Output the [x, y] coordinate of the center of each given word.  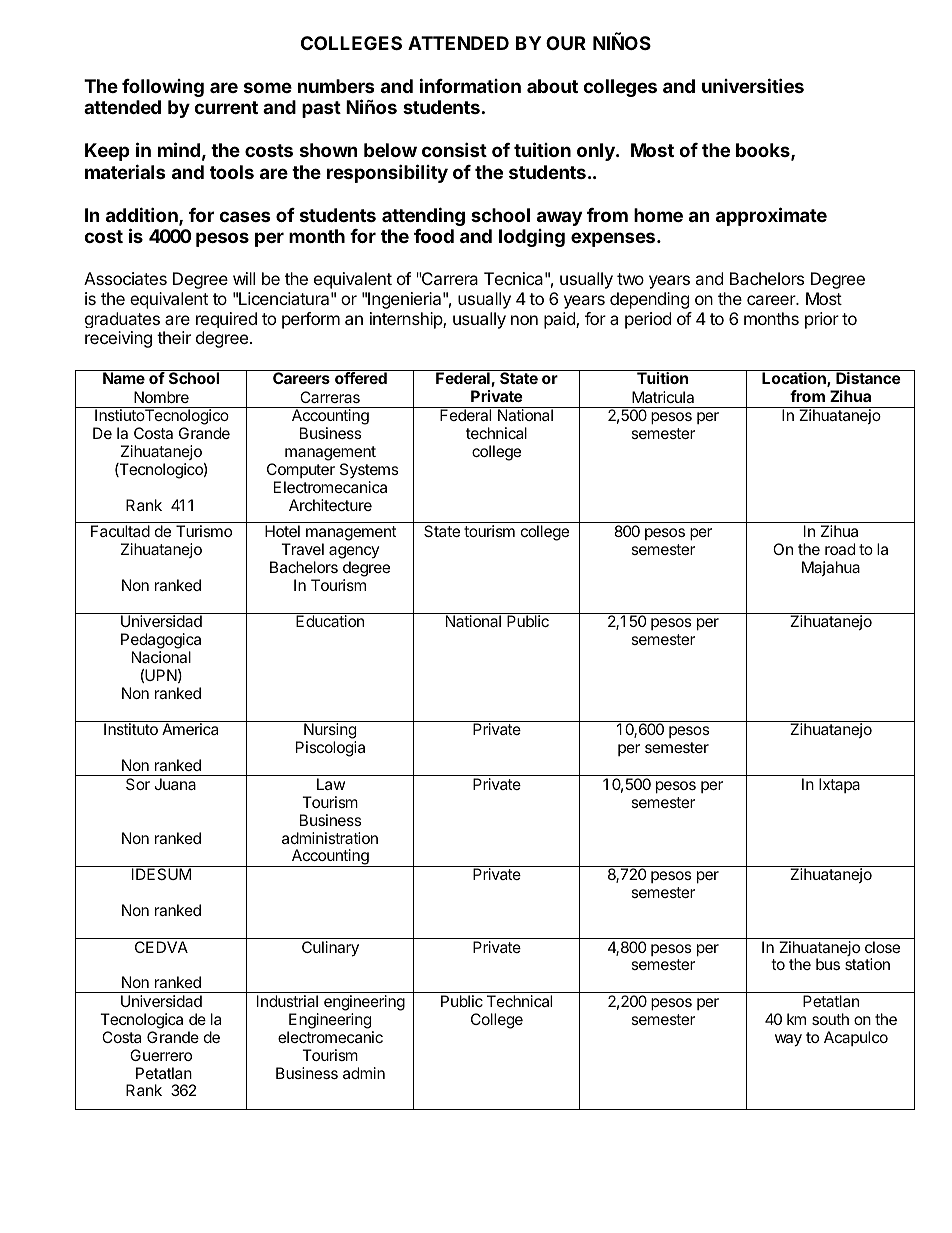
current [226, 107]
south [830, 1019]
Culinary [330, 949]
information [470, 85]
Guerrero [161, 1055]
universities [753, 85]
